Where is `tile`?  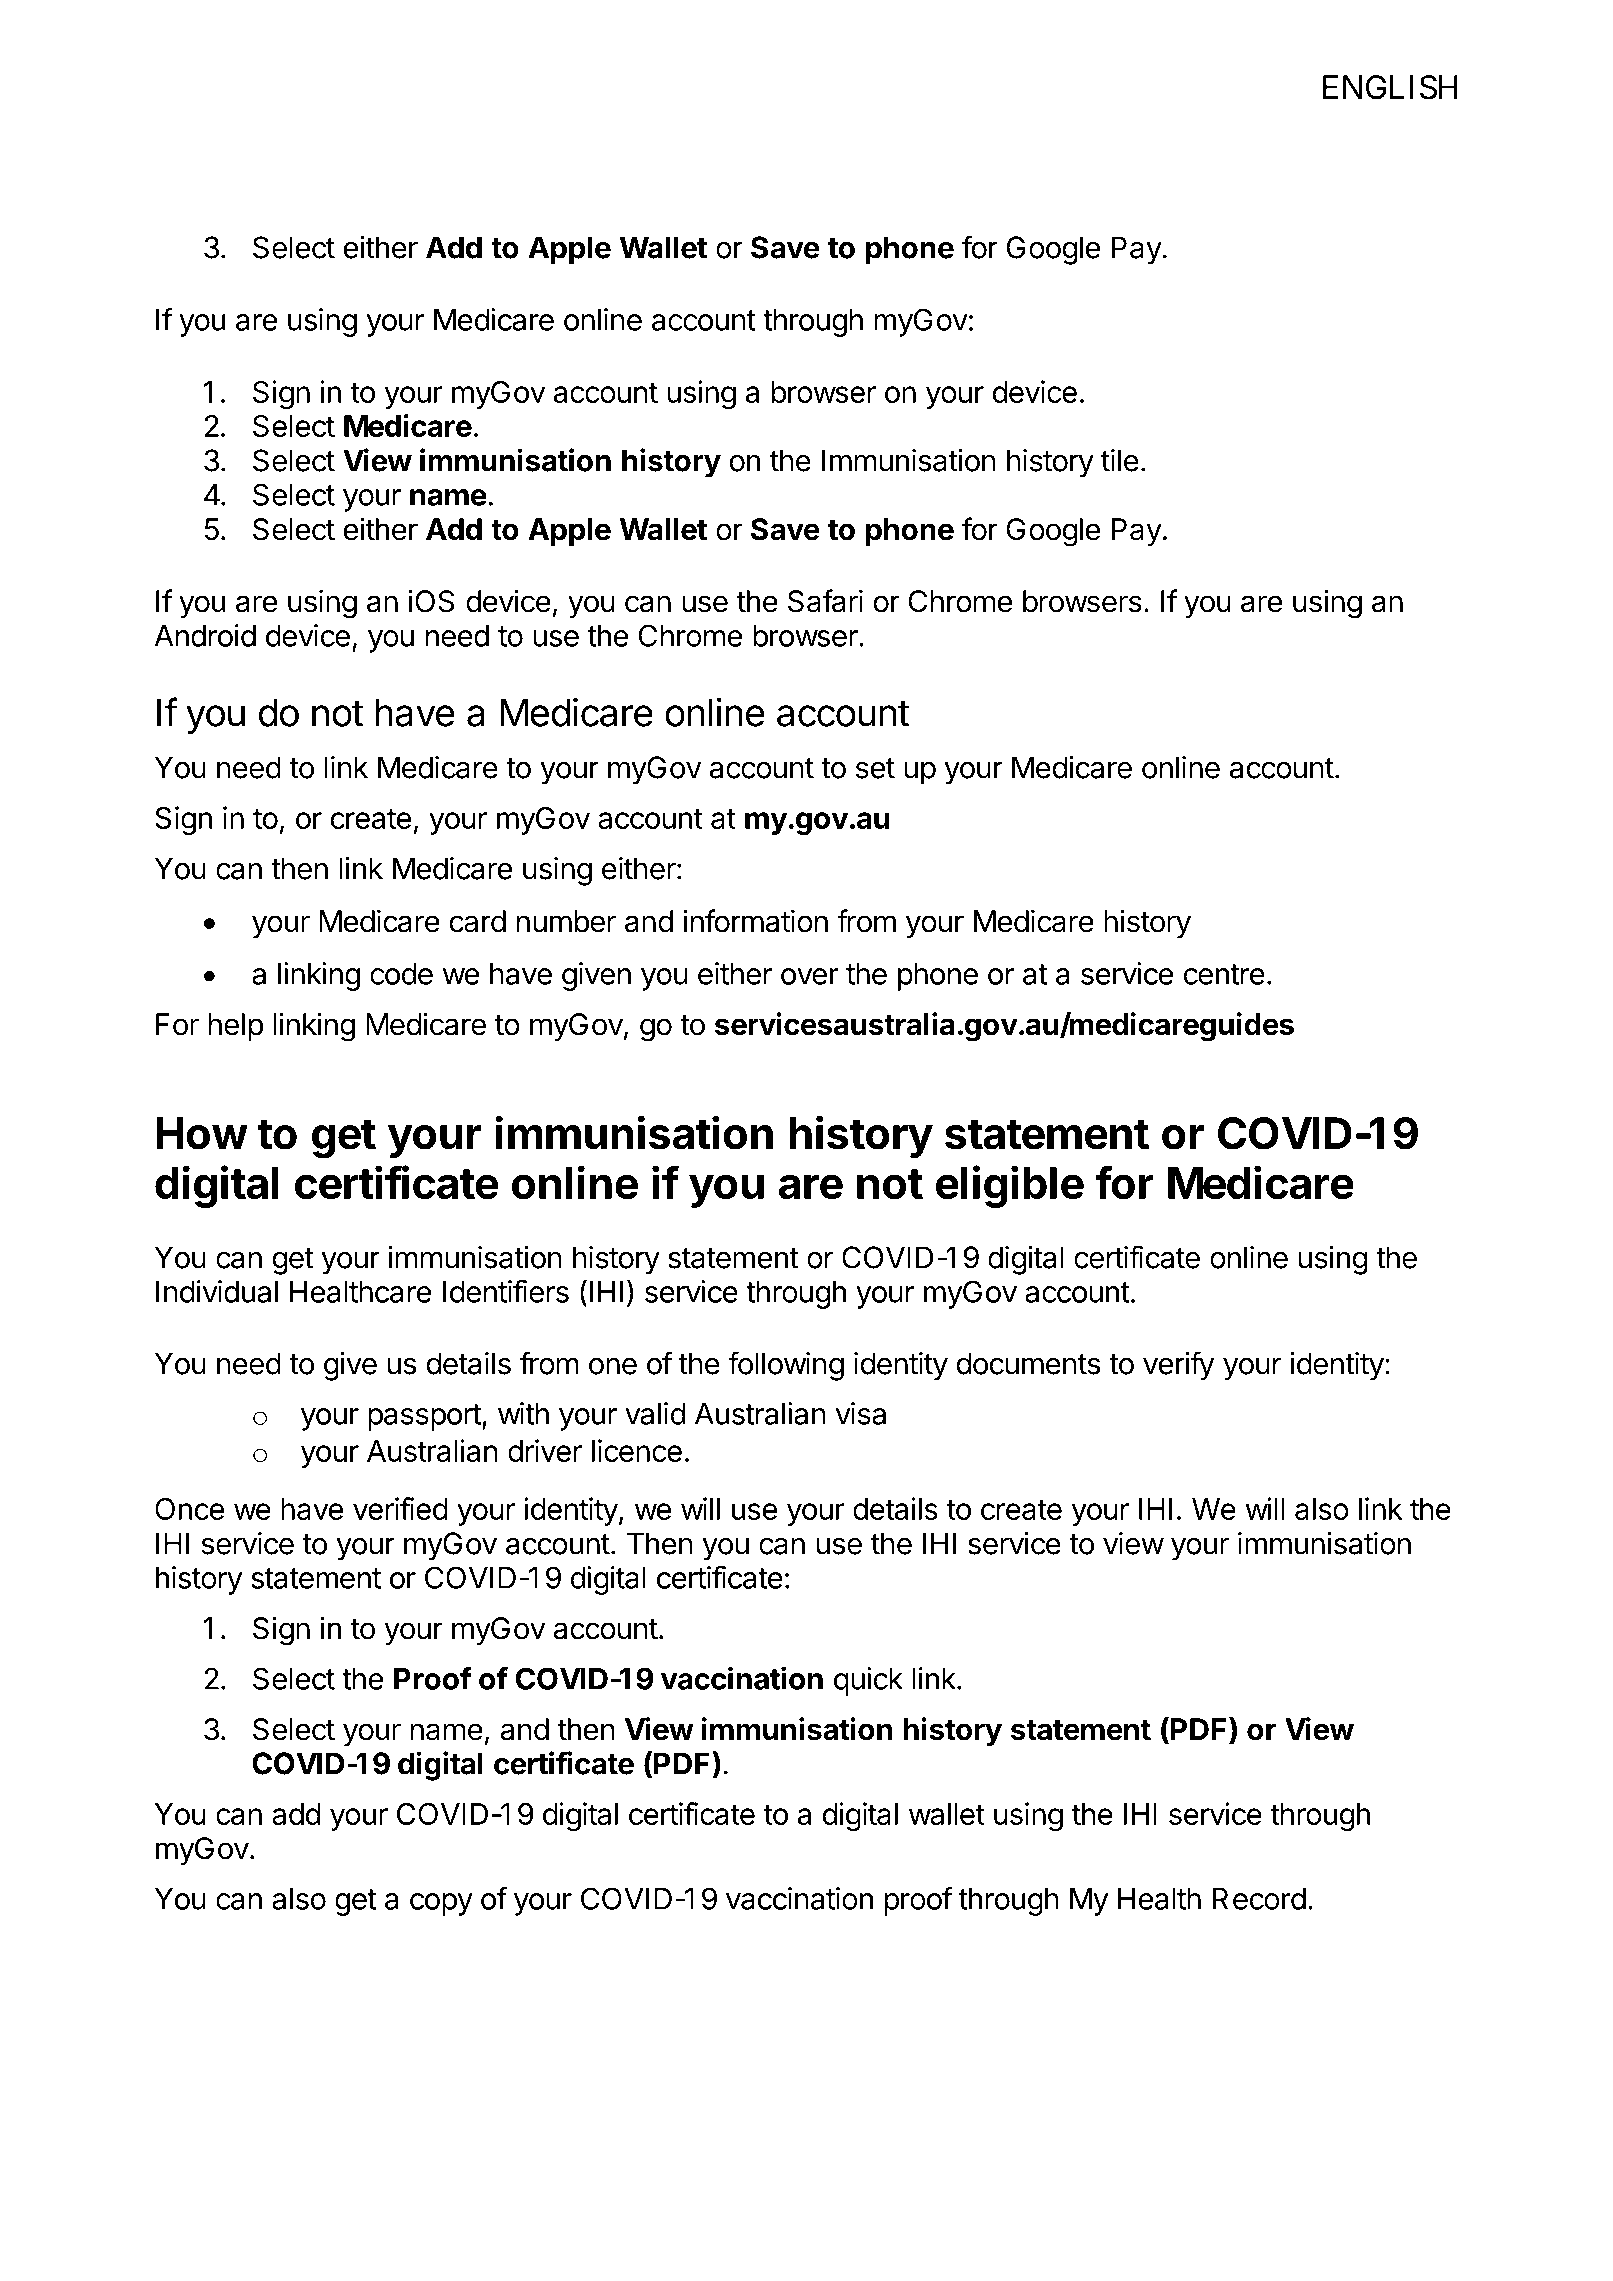 tile is located at coordinates (1120, 460).
